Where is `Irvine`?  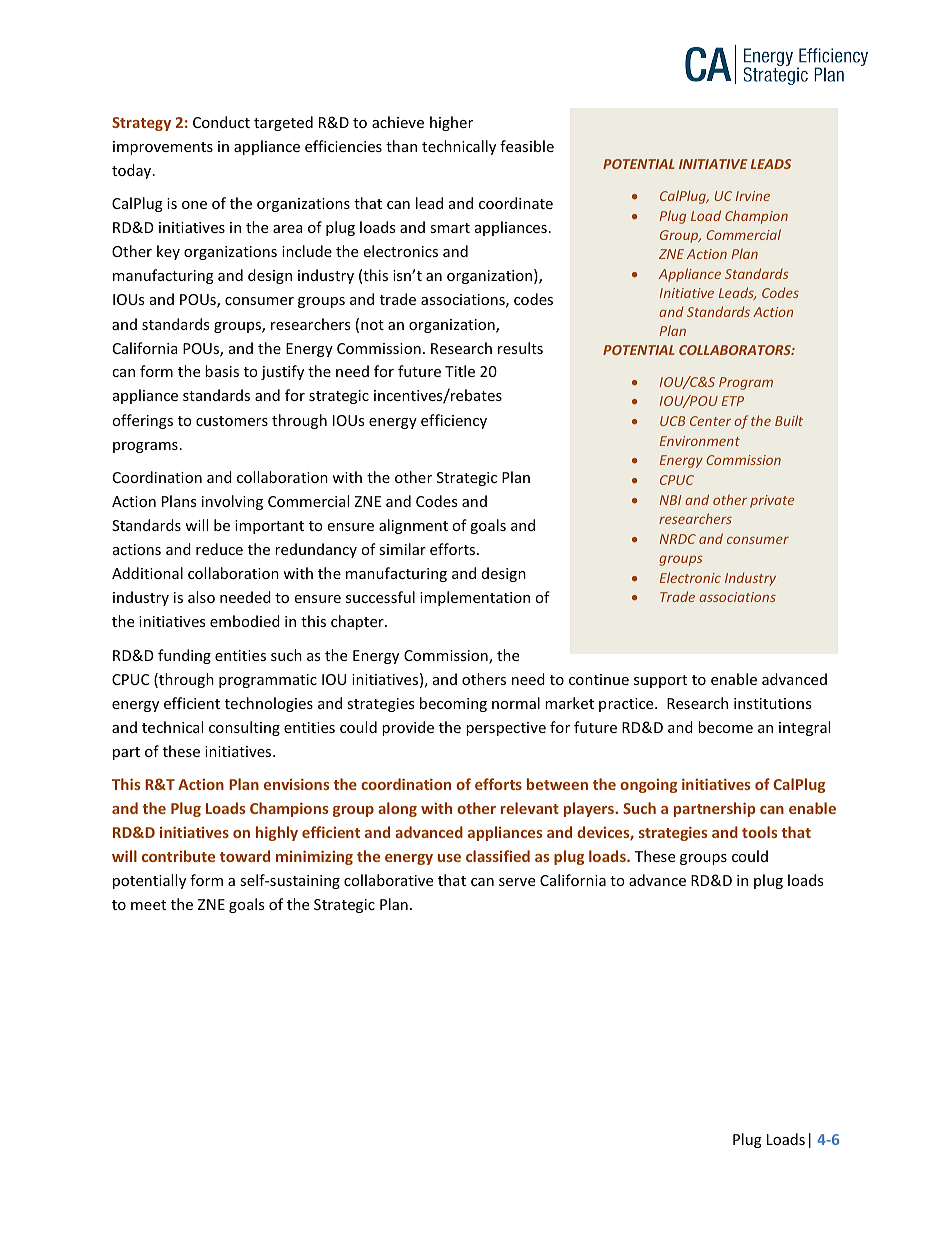
Irvine is located at coordinates (753, 196).
